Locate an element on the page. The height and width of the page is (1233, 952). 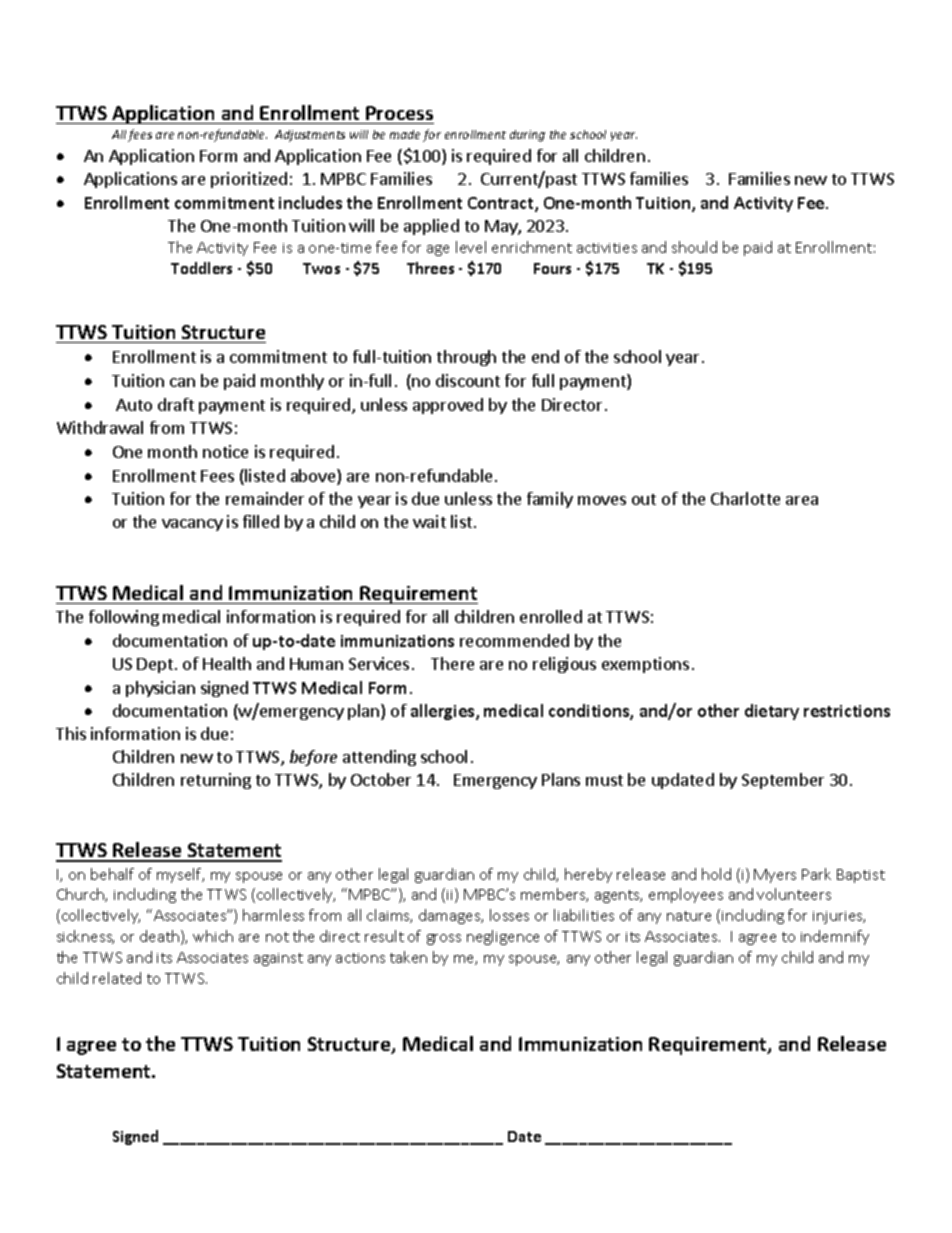
indemnify is located at coordinates (835, 937).
